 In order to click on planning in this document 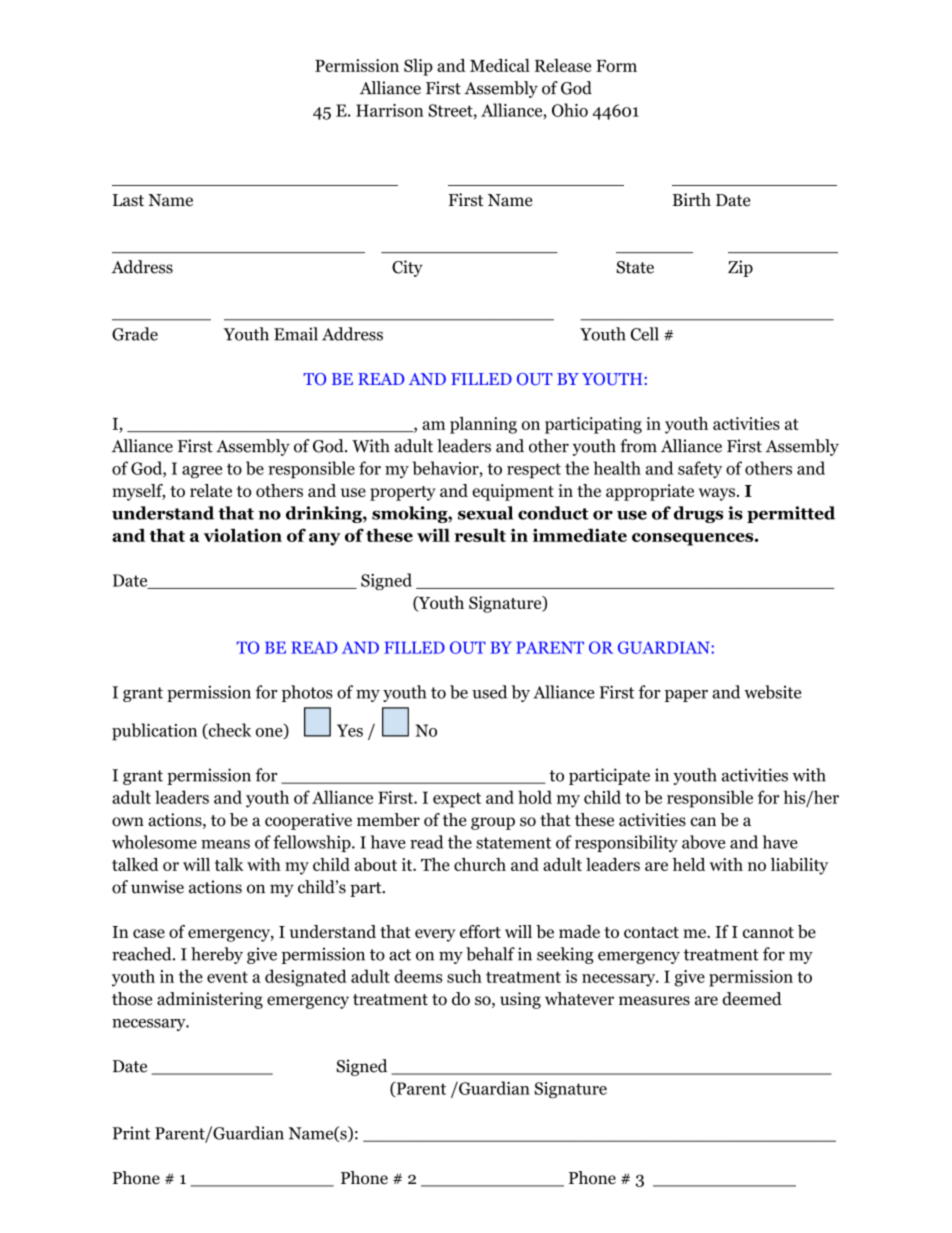, I will do `click(483, 425)`.
